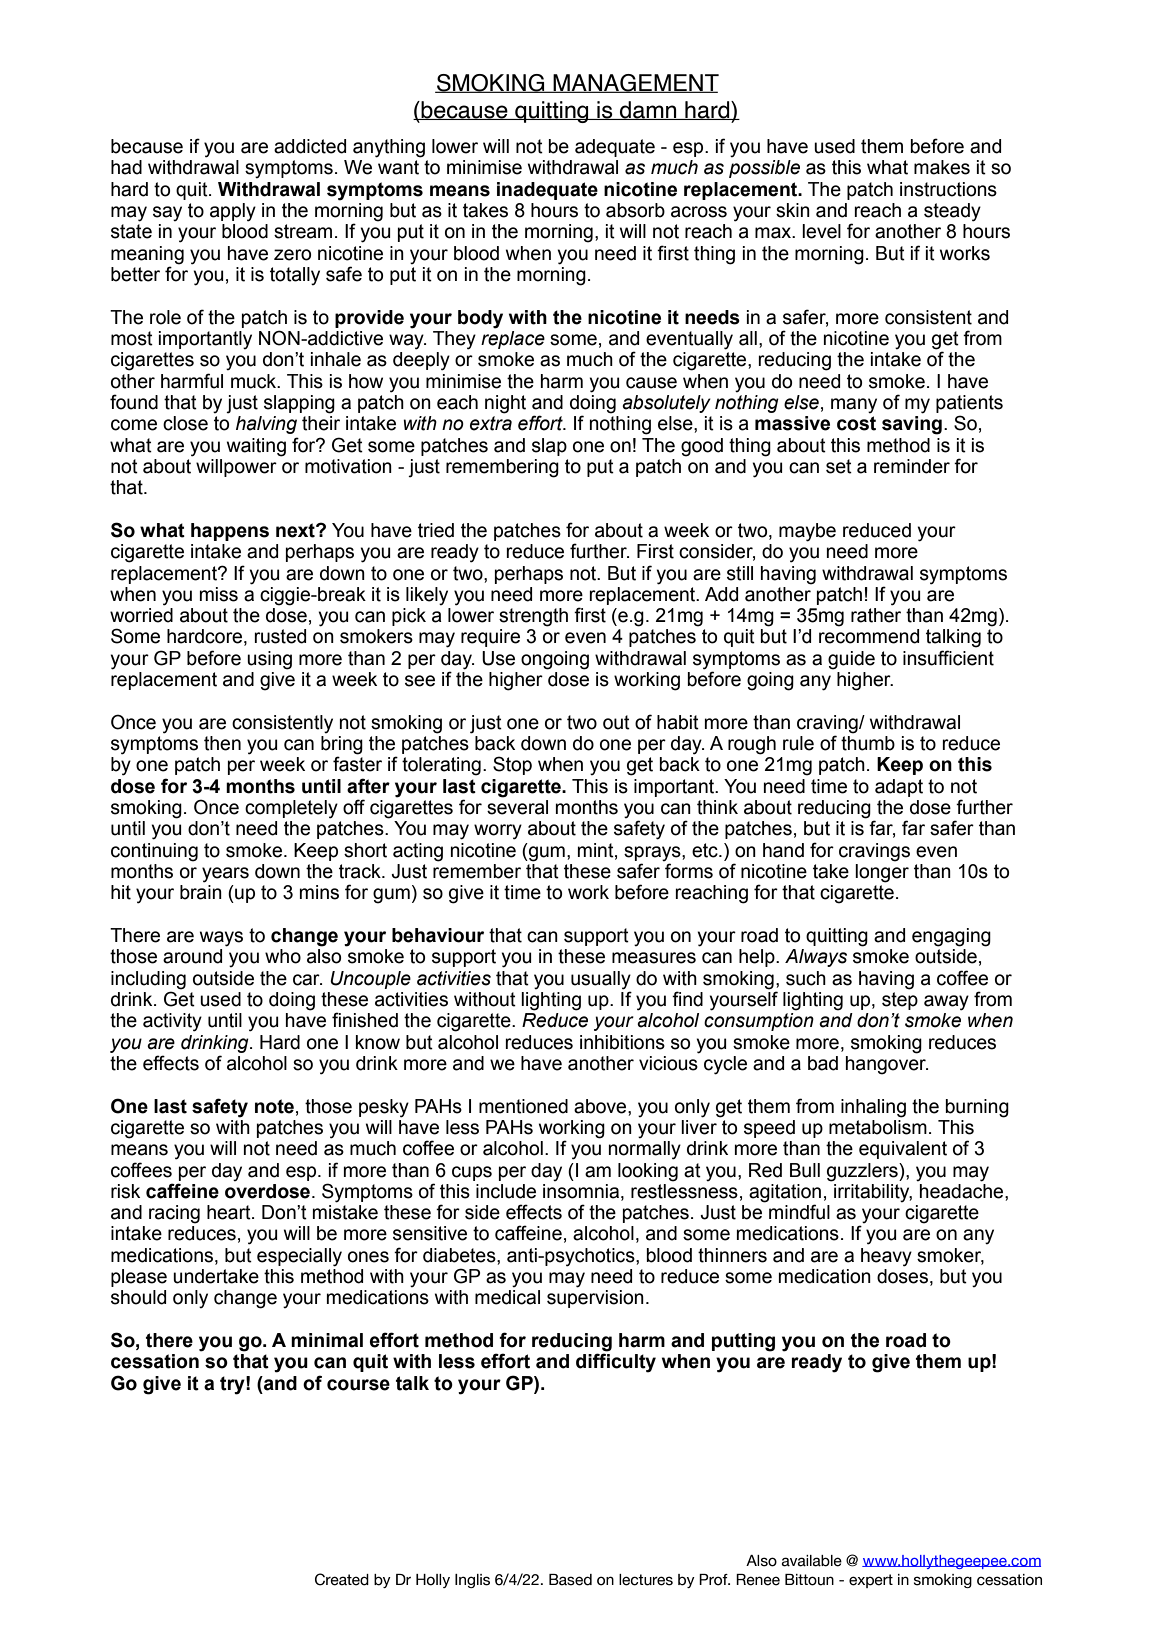 The image size is (1153, 1632). What do you see at coordinates (871, 1581) in the document?
I see `expert` at bounding box center [871, 1581].
